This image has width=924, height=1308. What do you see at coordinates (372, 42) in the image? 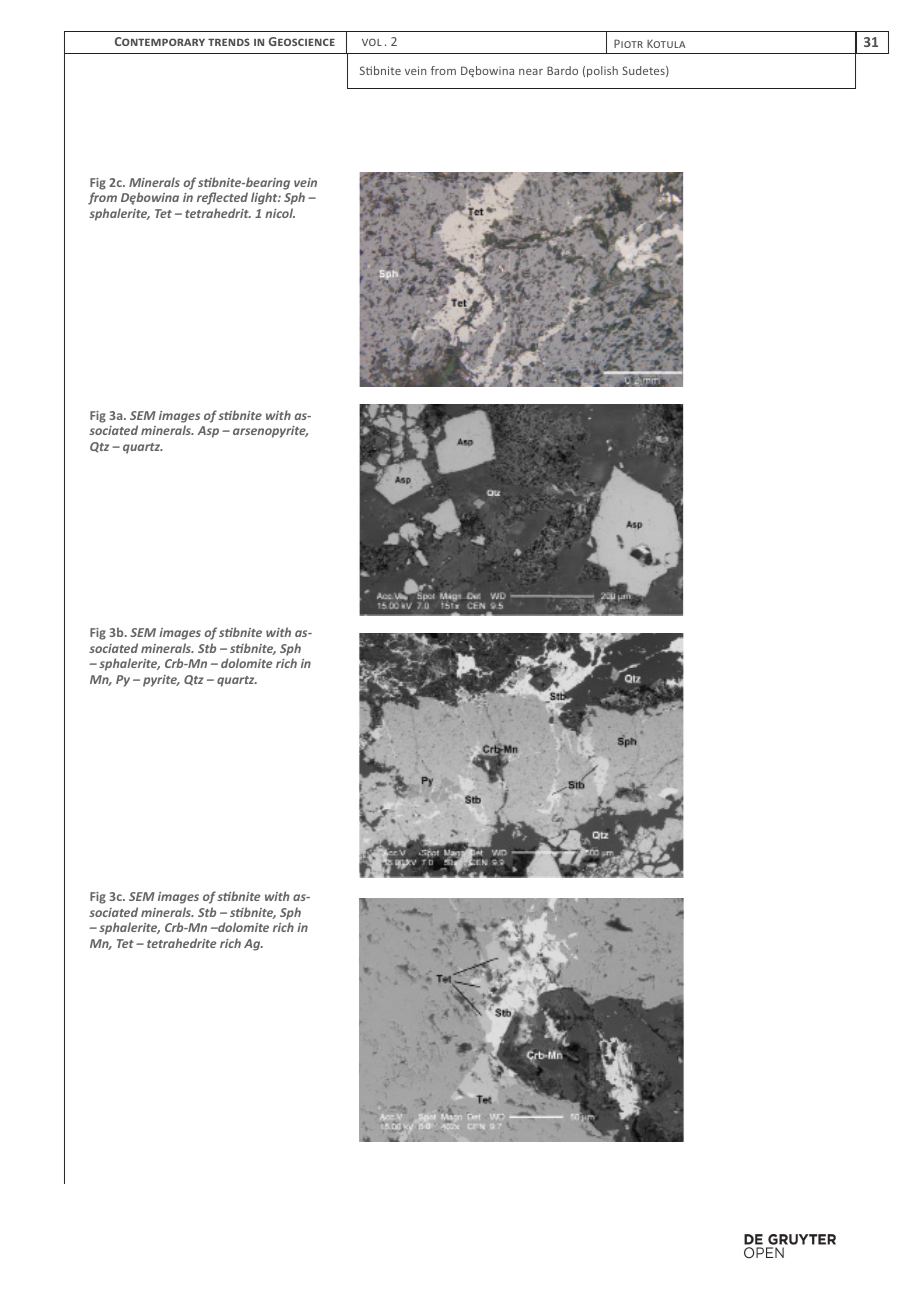
I see `vol` at bounding box center [372, 42].
